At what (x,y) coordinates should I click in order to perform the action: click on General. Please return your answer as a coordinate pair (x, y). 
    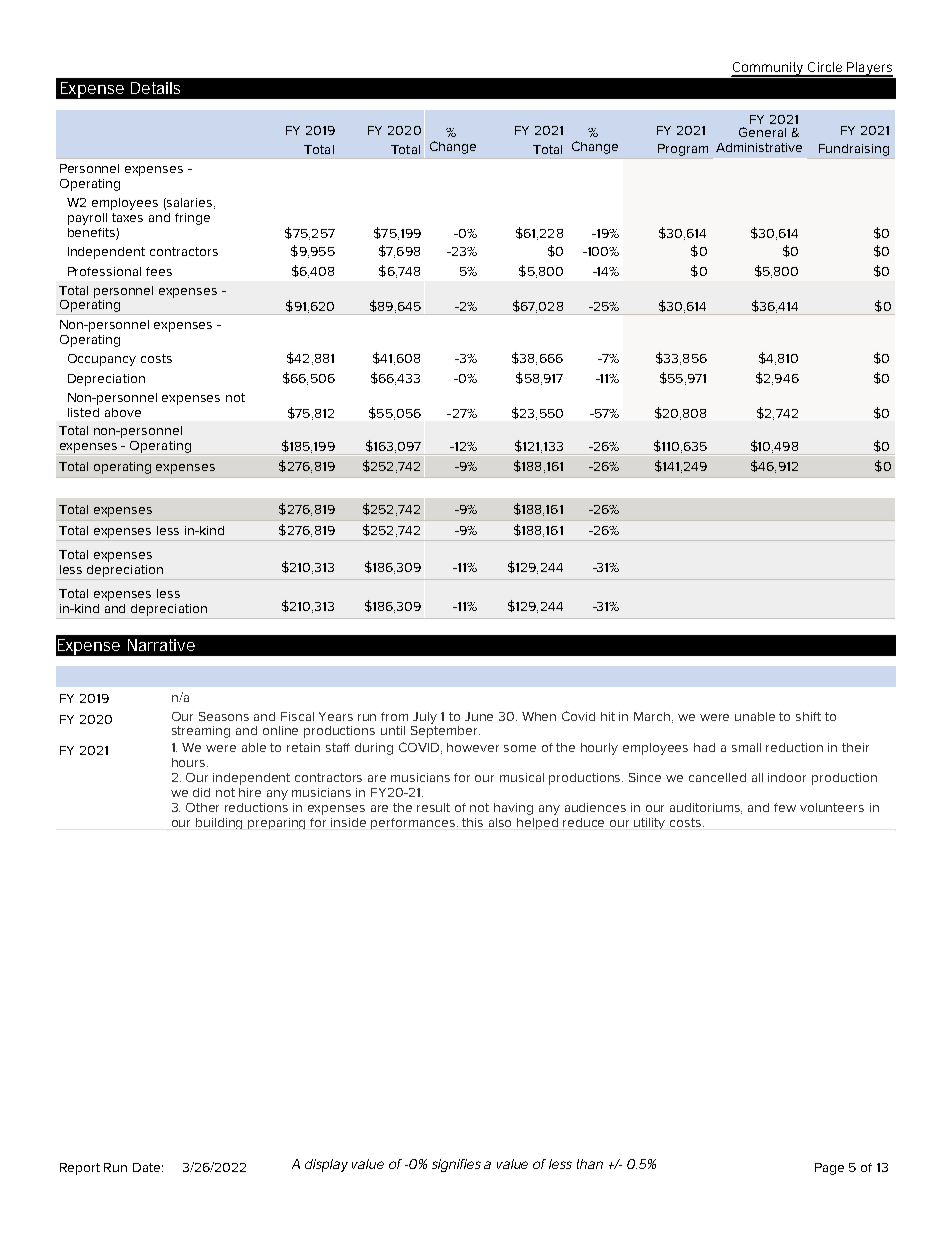
    Looking at the image, I should click on (762, 132).
